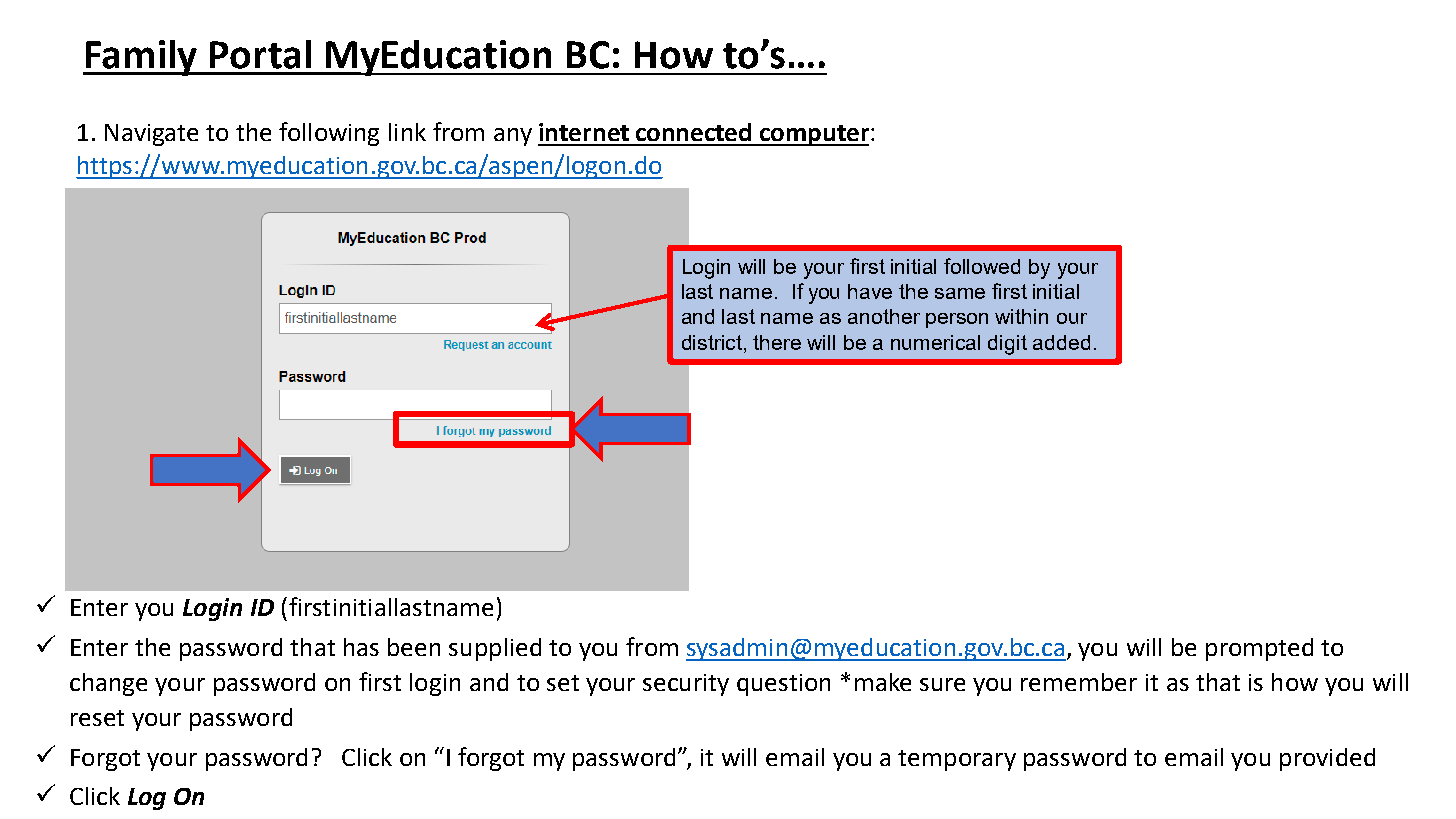  I want to click on has, so click(361, 647).
